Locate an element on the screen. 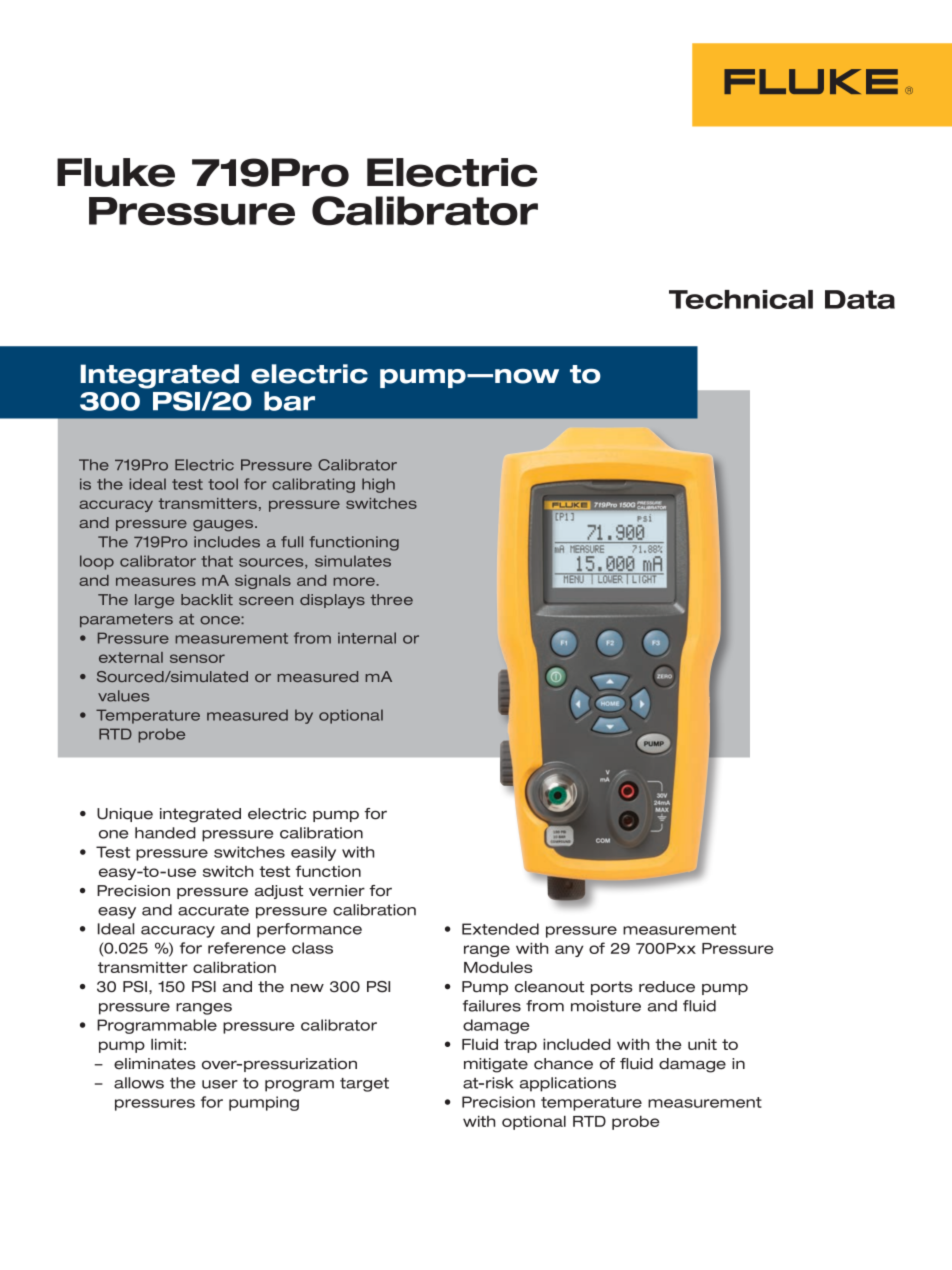 This screenshot has width=952, height=1270. three is located at coordinates (392, 599).
